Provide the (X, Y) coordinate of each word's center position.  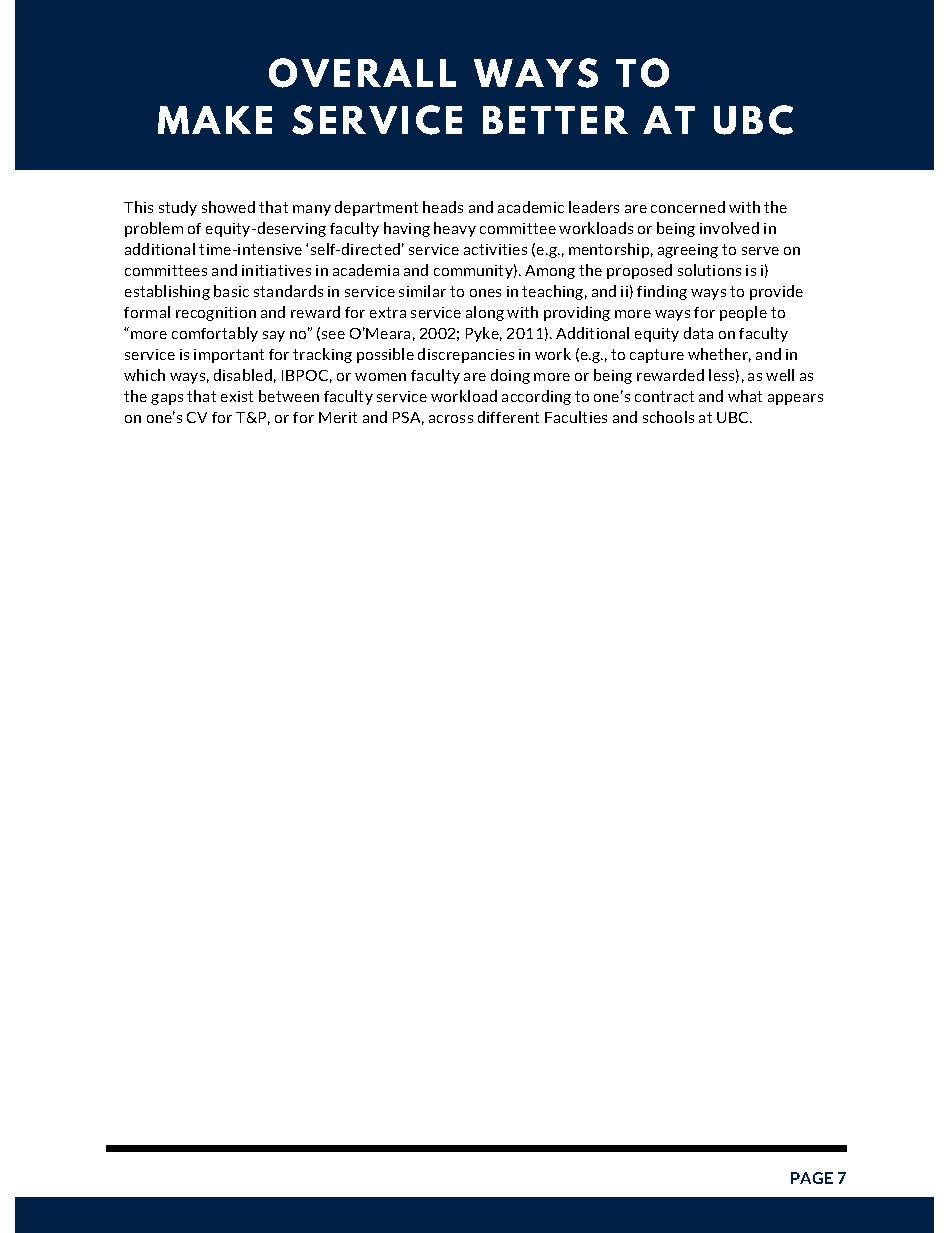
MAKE (215, 120)
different (508, 417)
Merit (338, 417)
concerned (688, 207)
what (745, 396)
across (451, 419)
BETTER (555, 120)
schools (668, 417)
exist (237, 396)
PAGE (812, 1178)
